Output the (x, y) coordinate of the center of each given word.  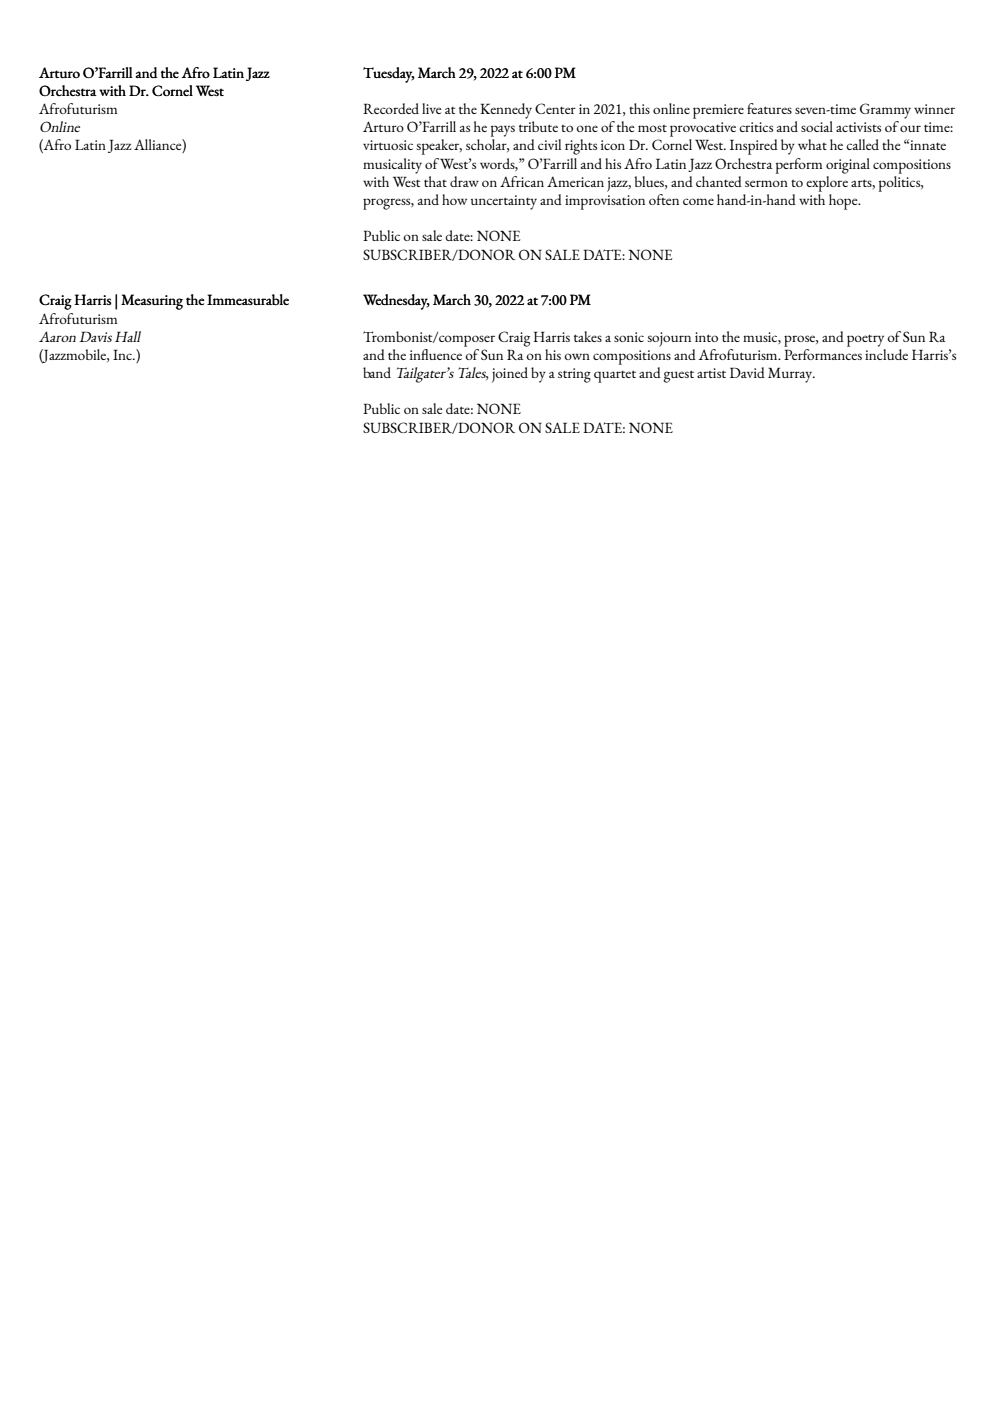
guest (678, 376)
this (639, 108)
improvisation (605, 202)
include (886, 354)
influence (436, 354)
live (431, 108)
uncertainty (504, 202)
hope (844, 202)
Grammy (885, 111)
